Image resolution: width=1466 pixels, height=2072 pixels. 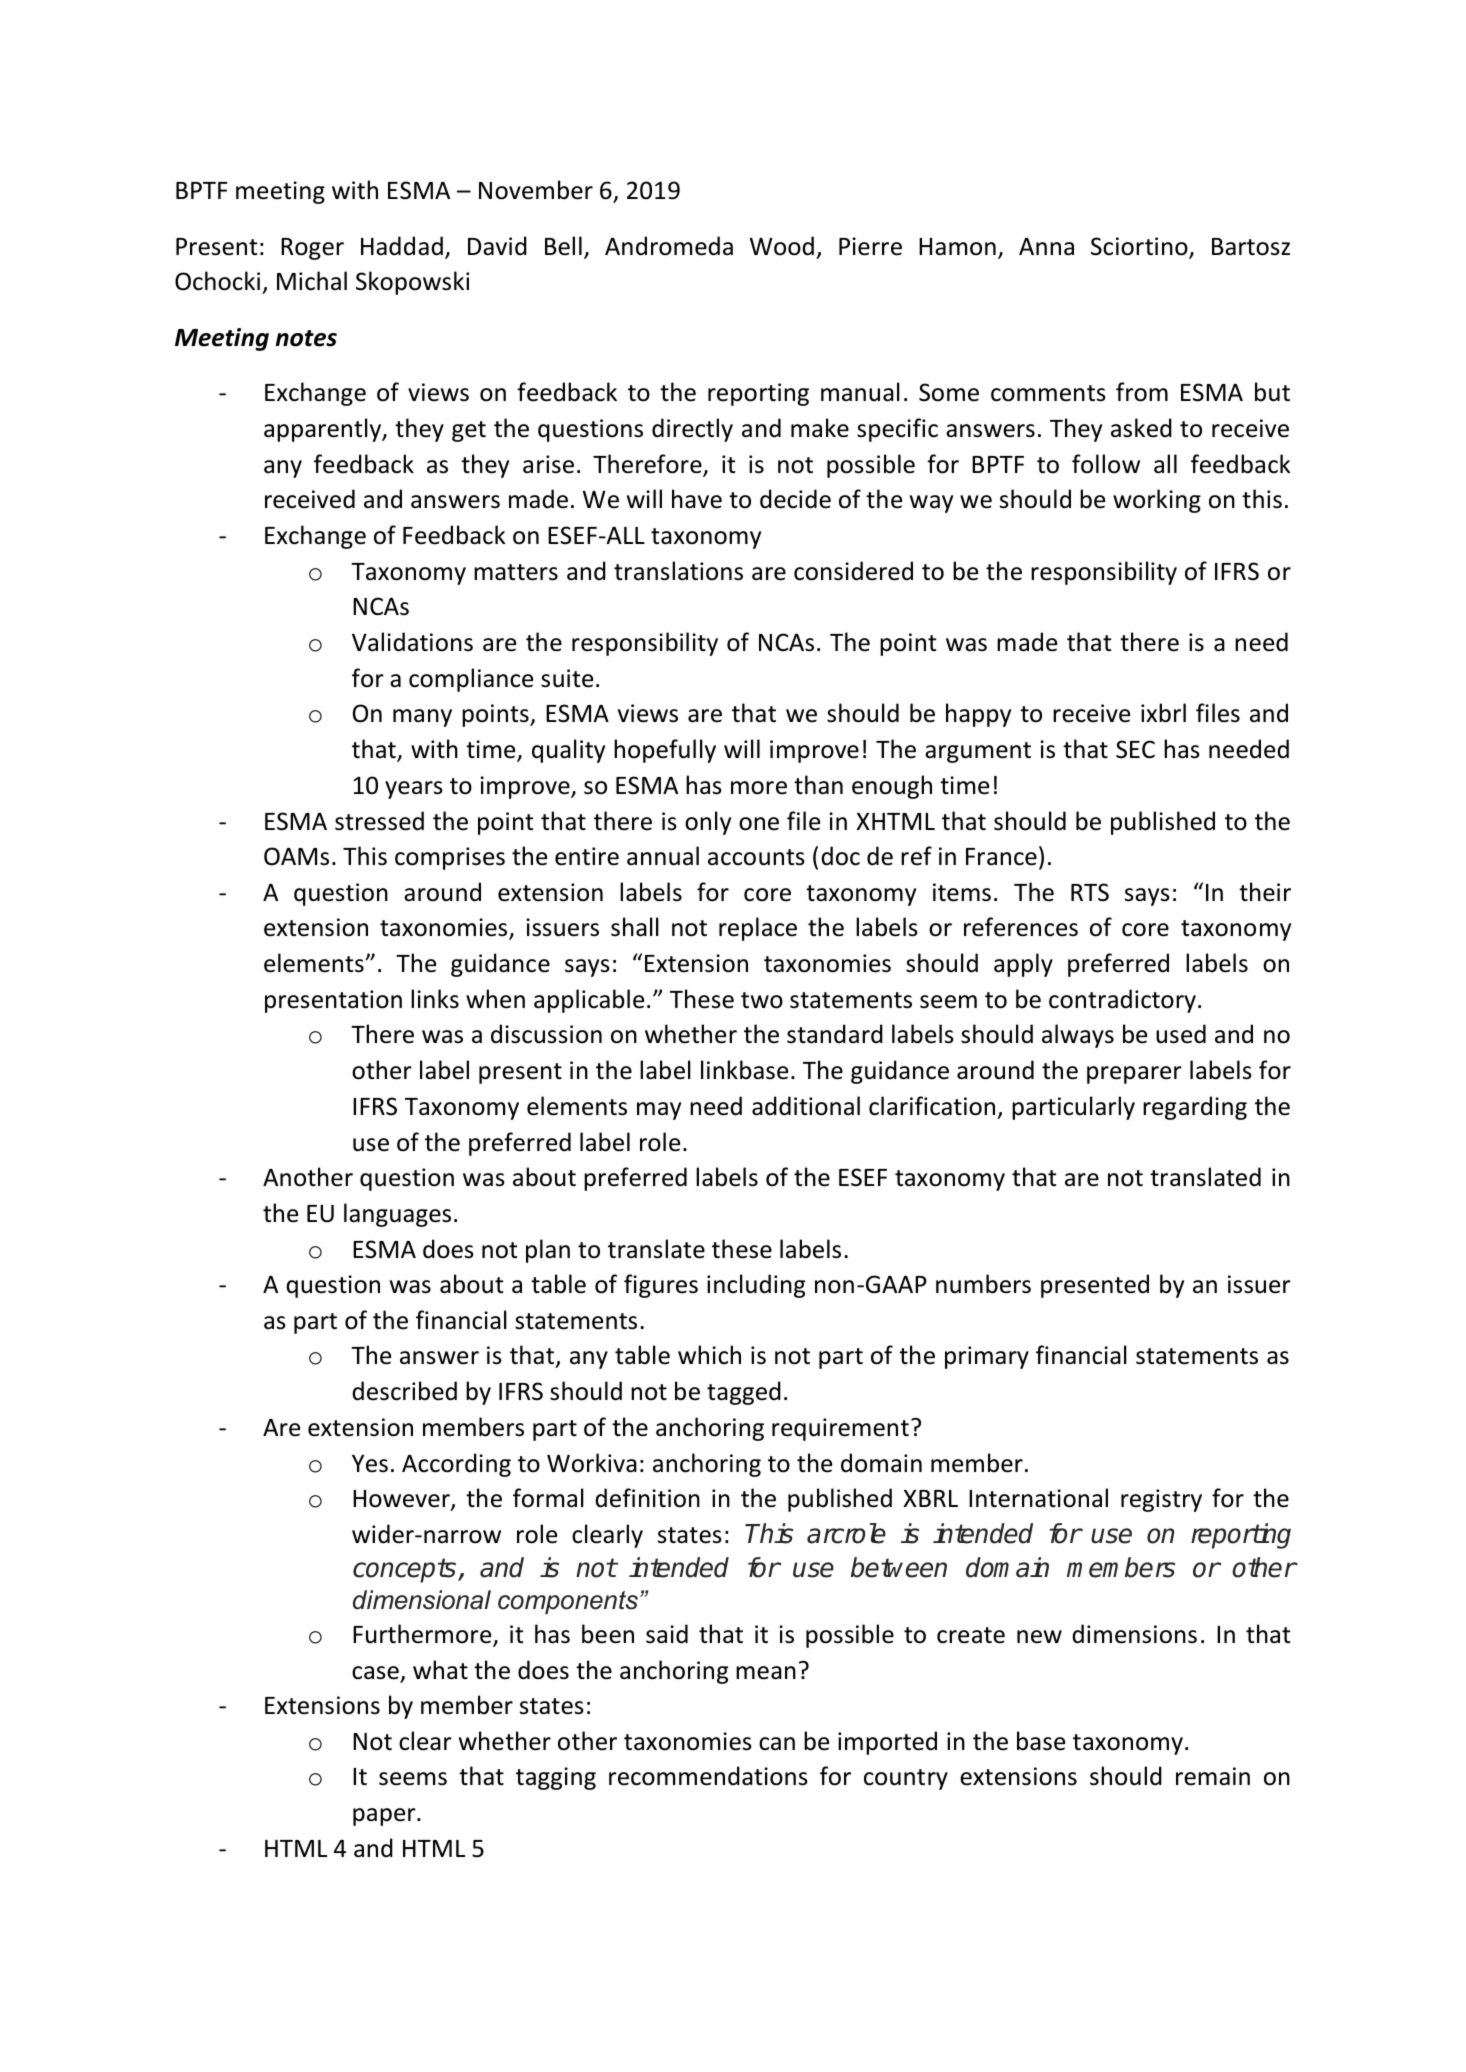 What do you see at coordinates (1046, 247) in the page?
I see `Anna` at bounding box center [1046, 247].
